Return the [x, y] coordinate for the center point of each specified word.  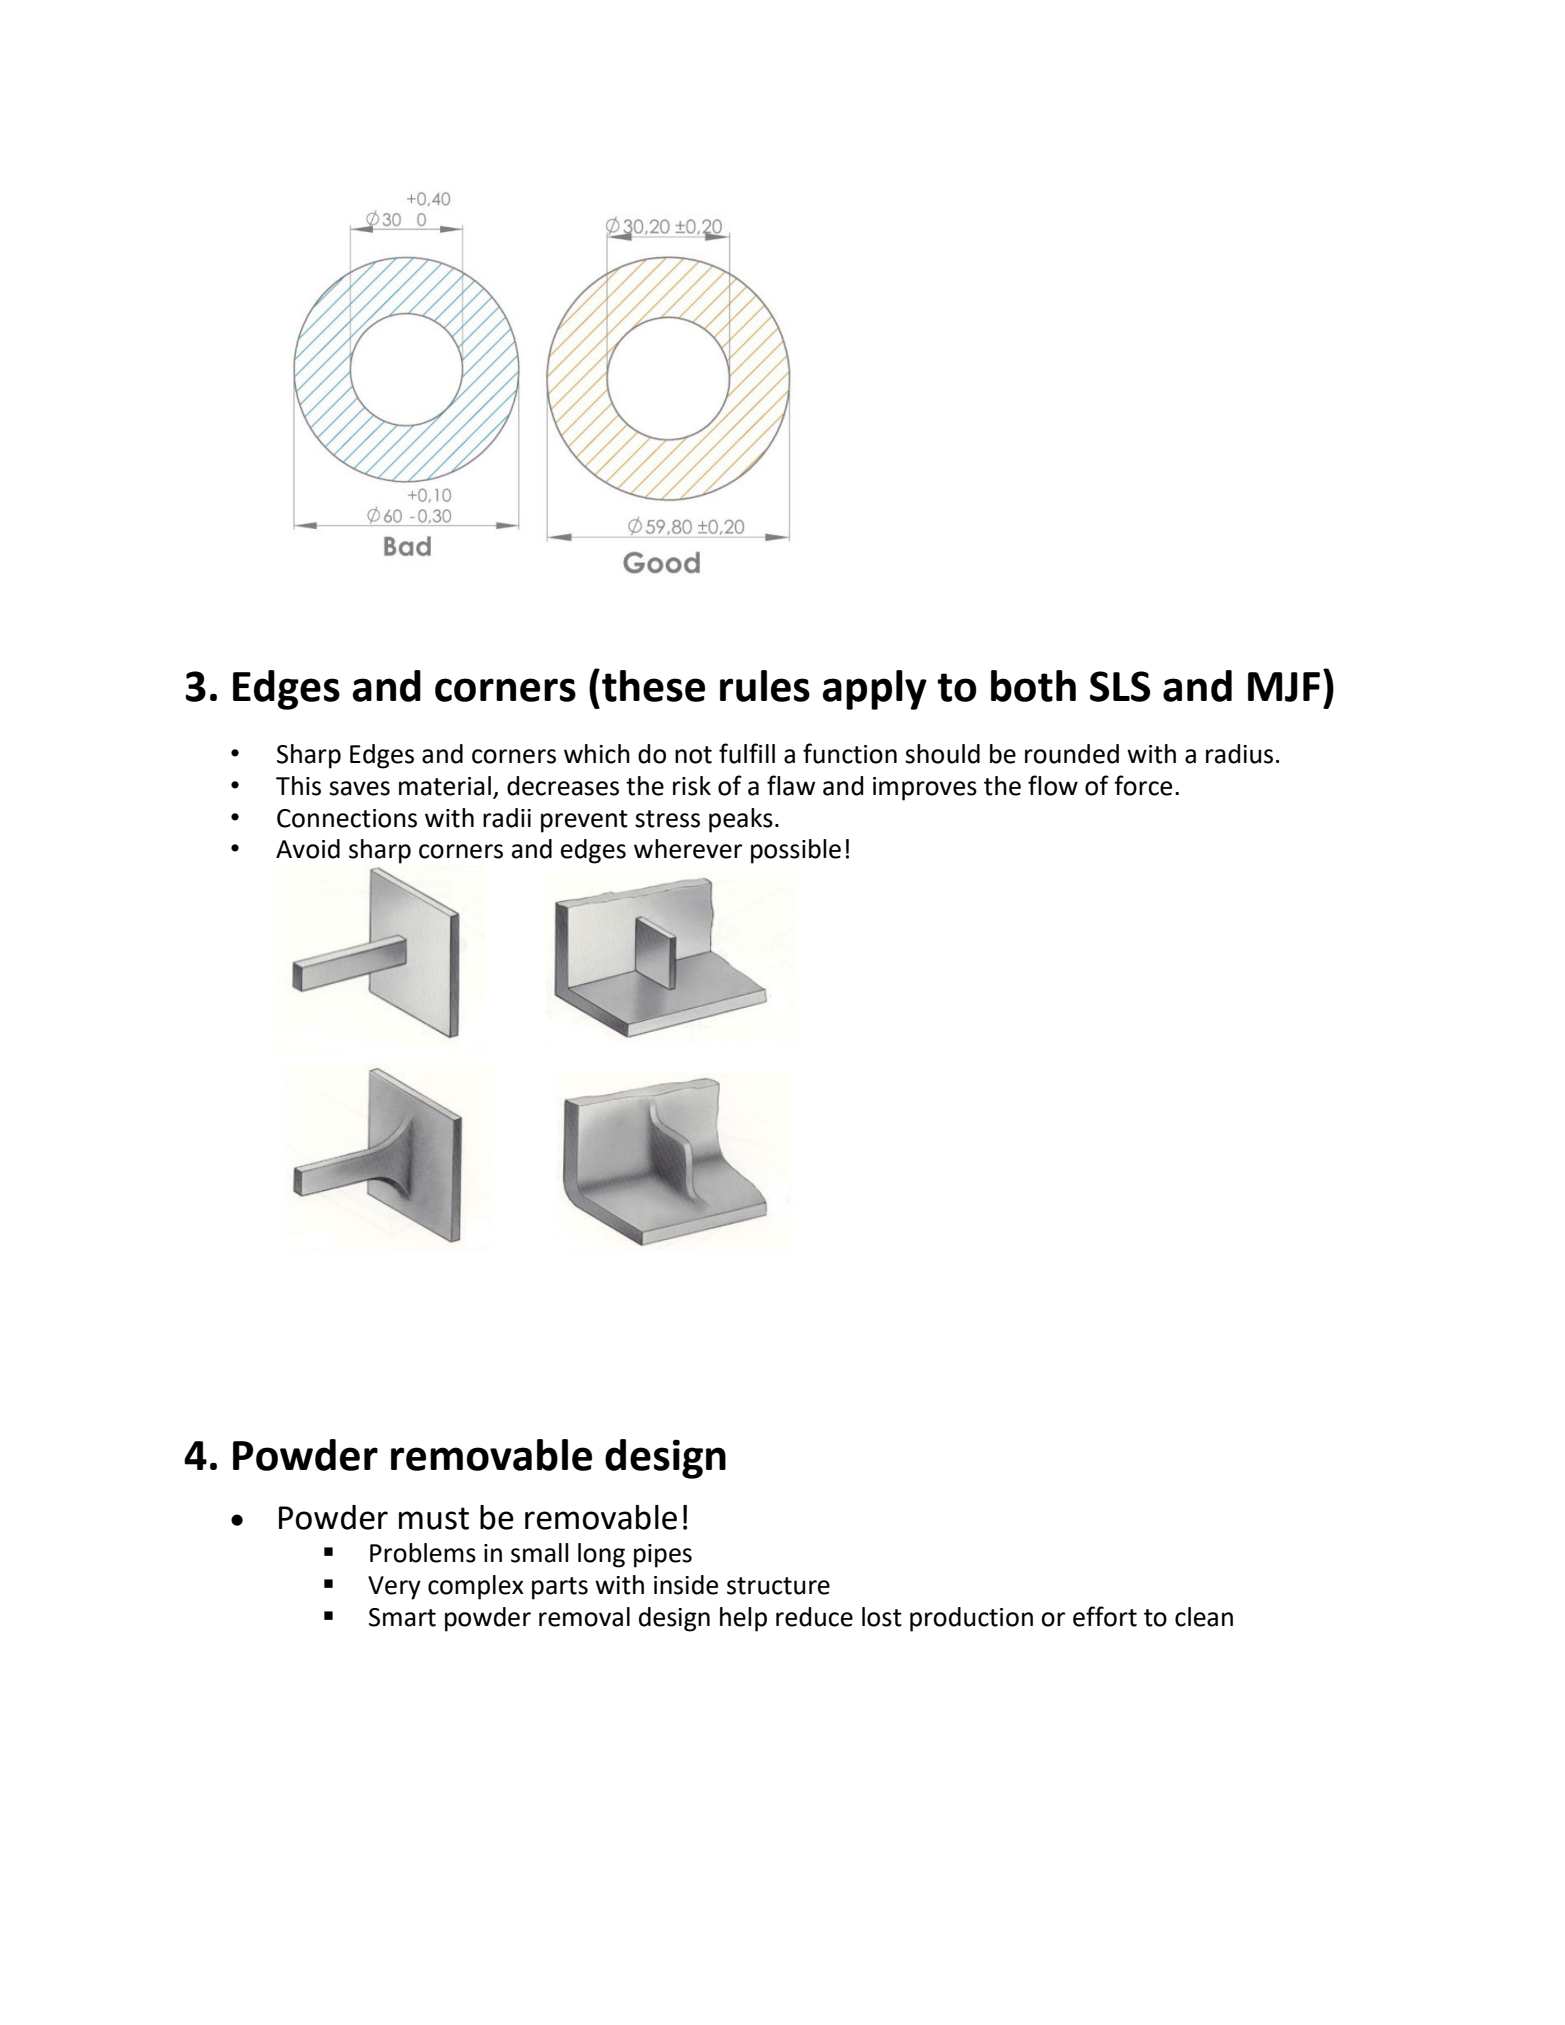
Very [394, 1588]
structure [778, 1586]
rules [765, 686]
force [1143, 785]
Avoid [308, 849]
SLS [1120, 686]
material [445, 786]
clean [1204, 1617]
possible [796, 851]
